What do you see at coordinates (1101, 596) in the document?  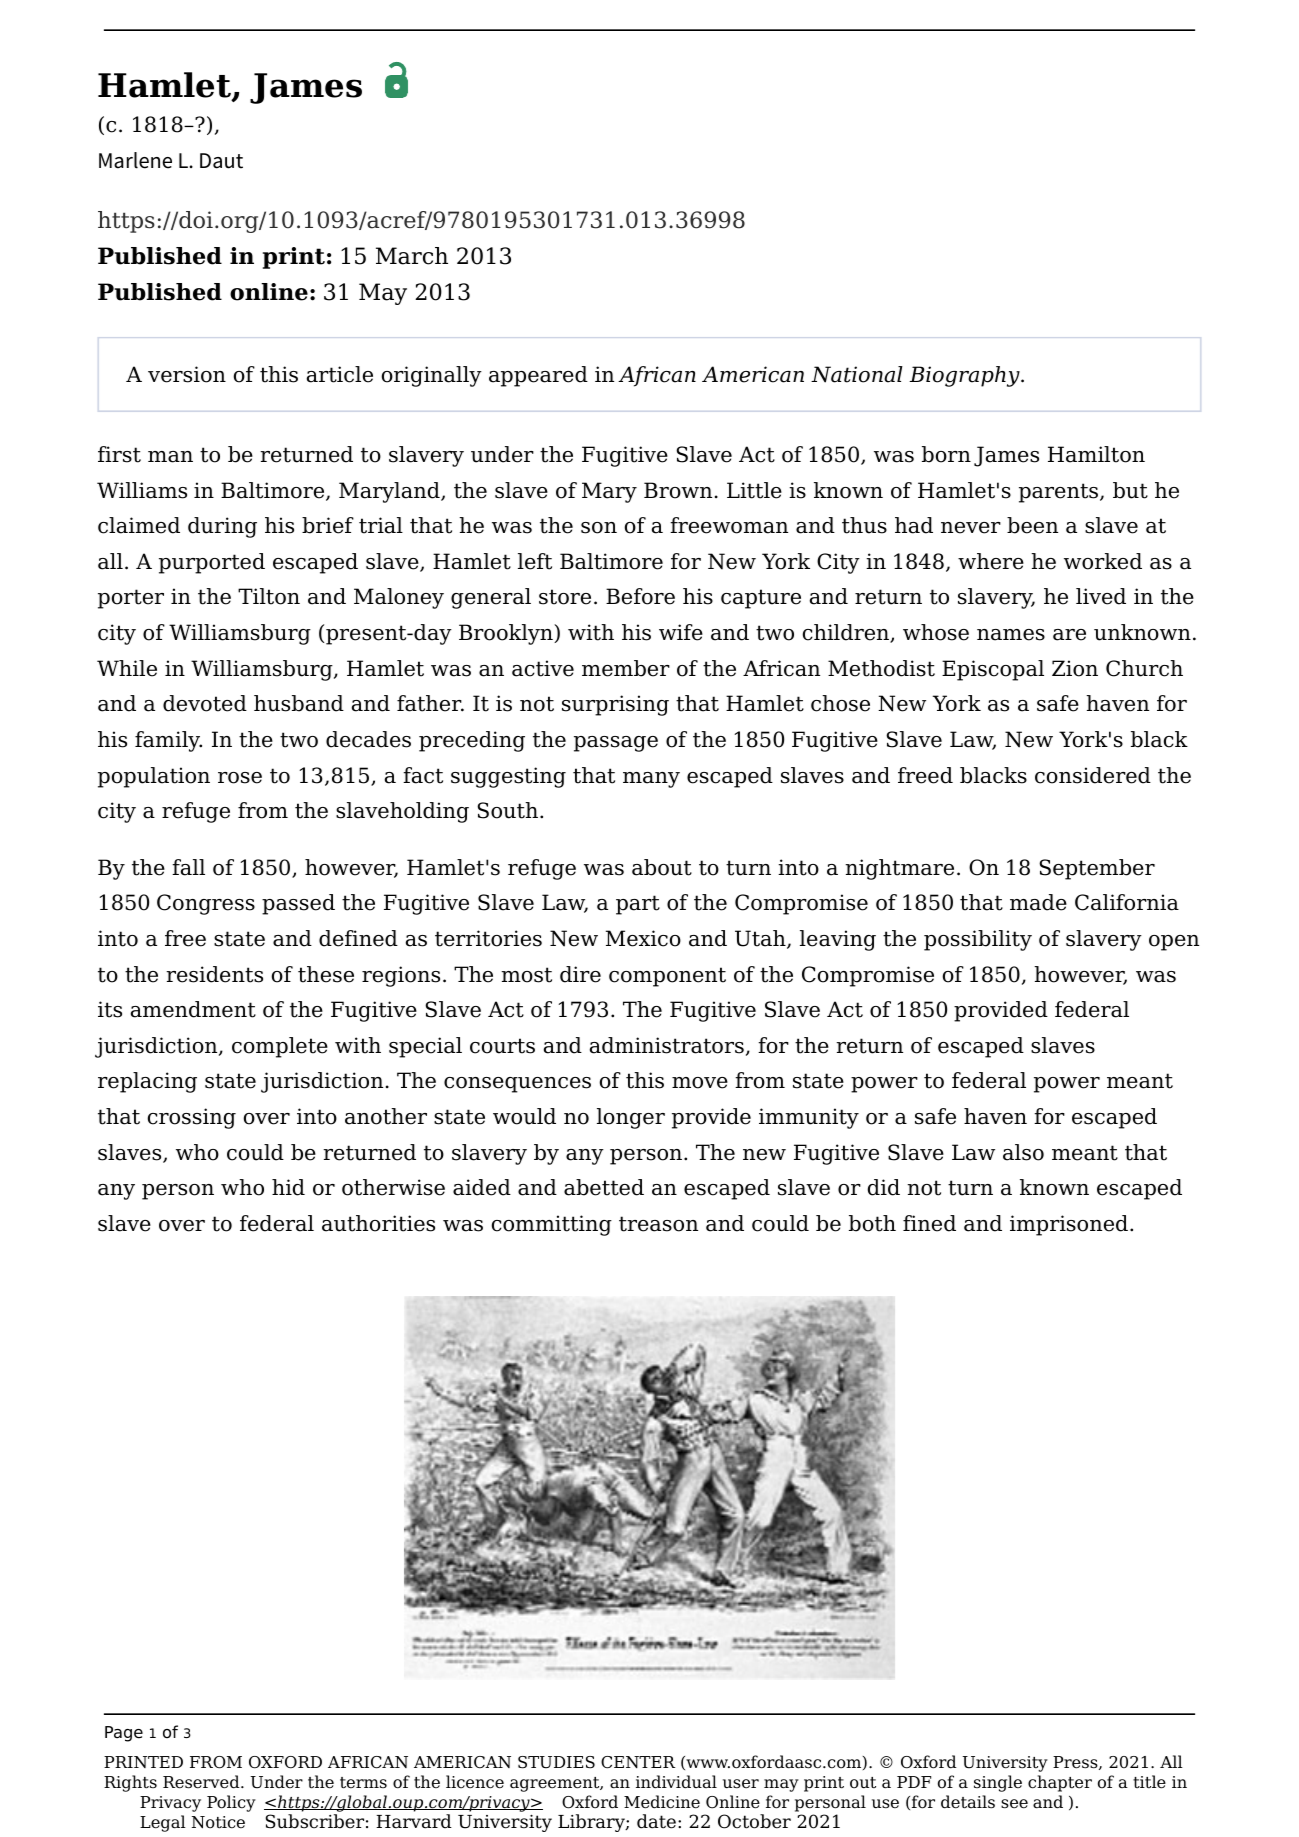 I see `lived` at bounding box center [1101, 596].
